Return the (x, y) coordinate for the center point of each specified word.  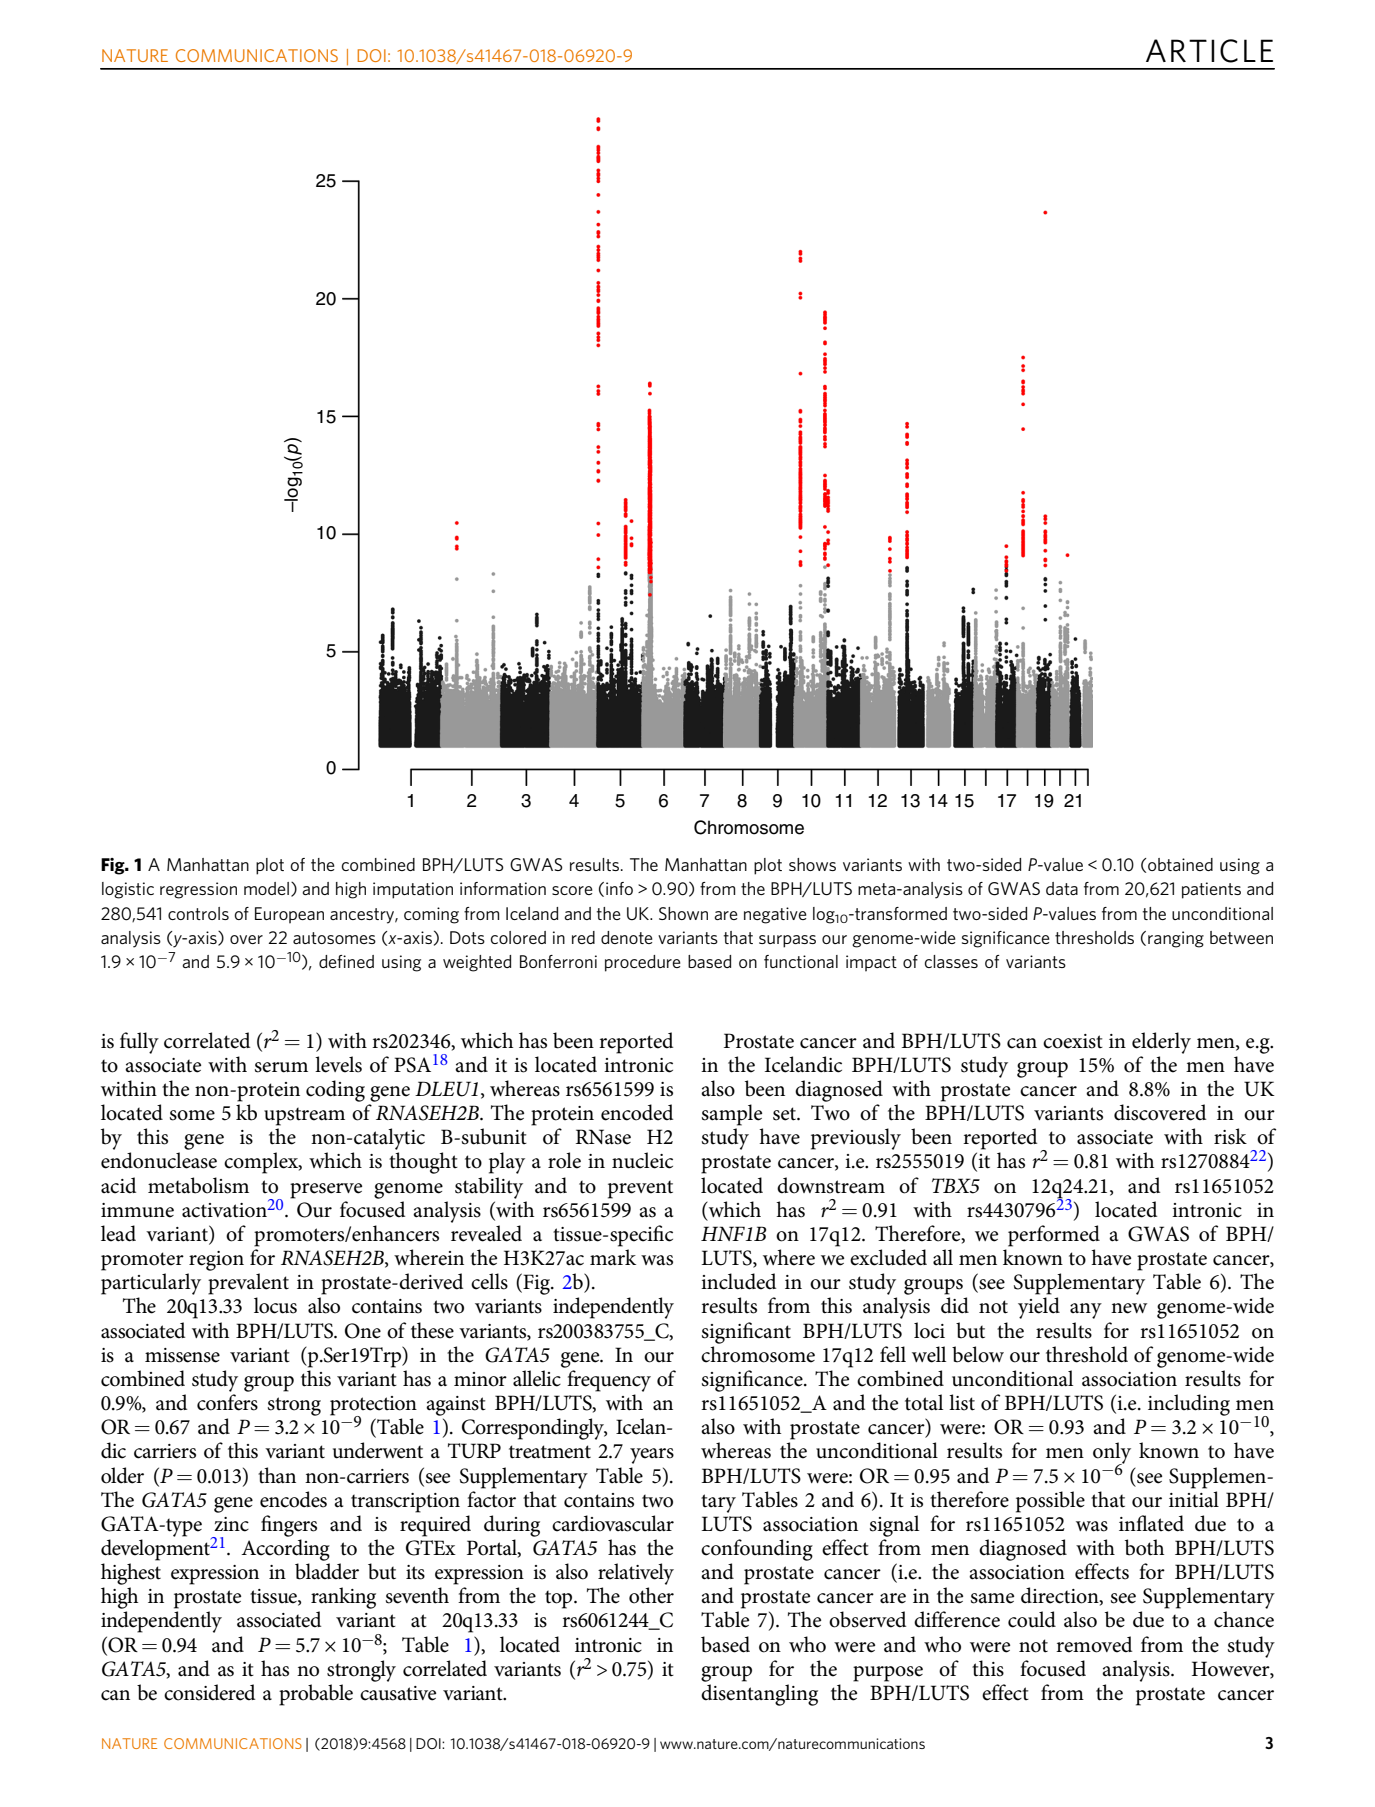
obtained (1180, 864)
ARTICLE (1209, 51)
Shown (683, 913)
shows (812, 864)
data (1062, 888)
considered (209, 1692)
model (266, 888)
